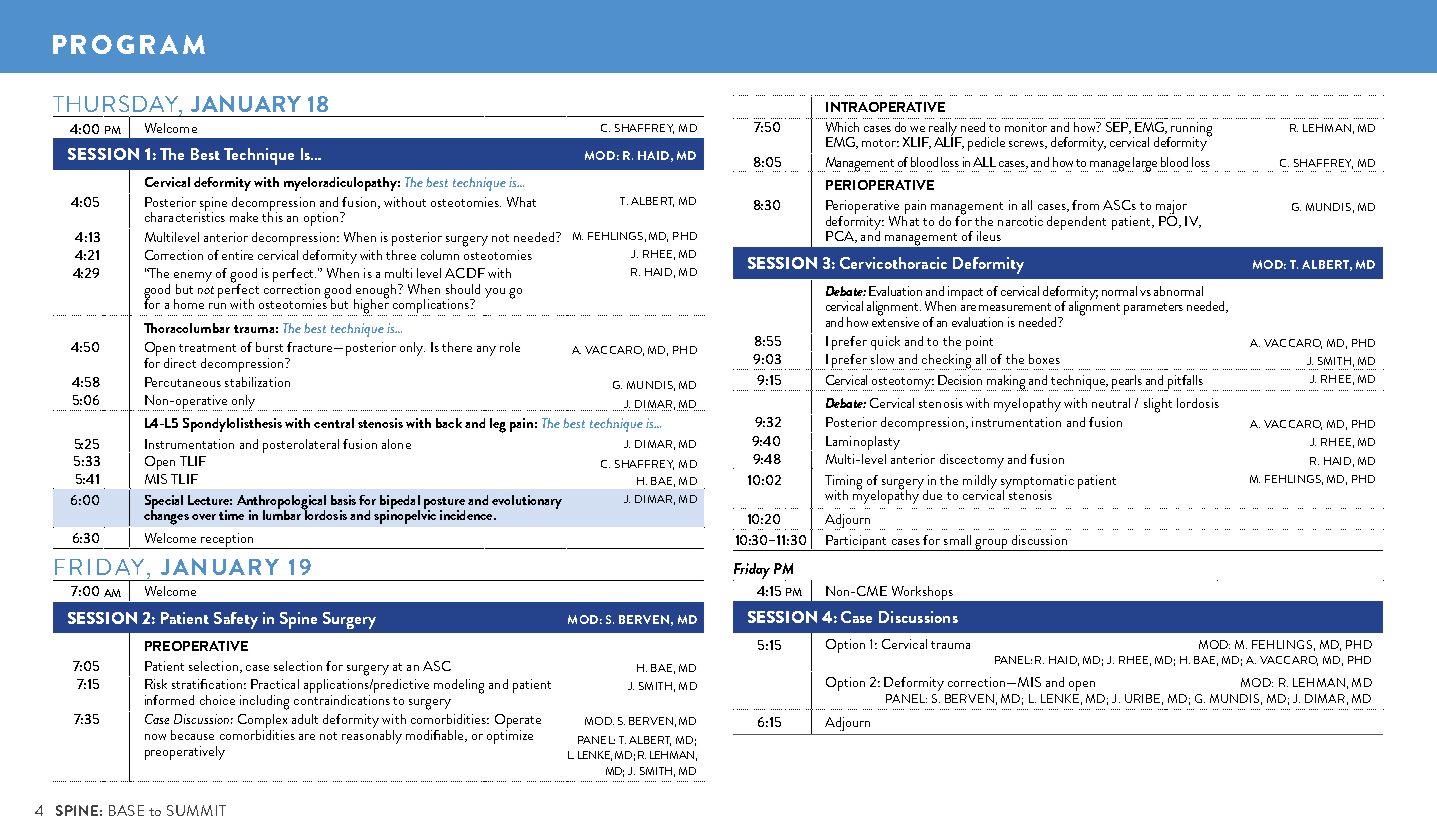 This screenshot has height=840, width=1437. Describe the element at coordinates (1015, 307) in the screenshot. I see `measurement` at that location.
